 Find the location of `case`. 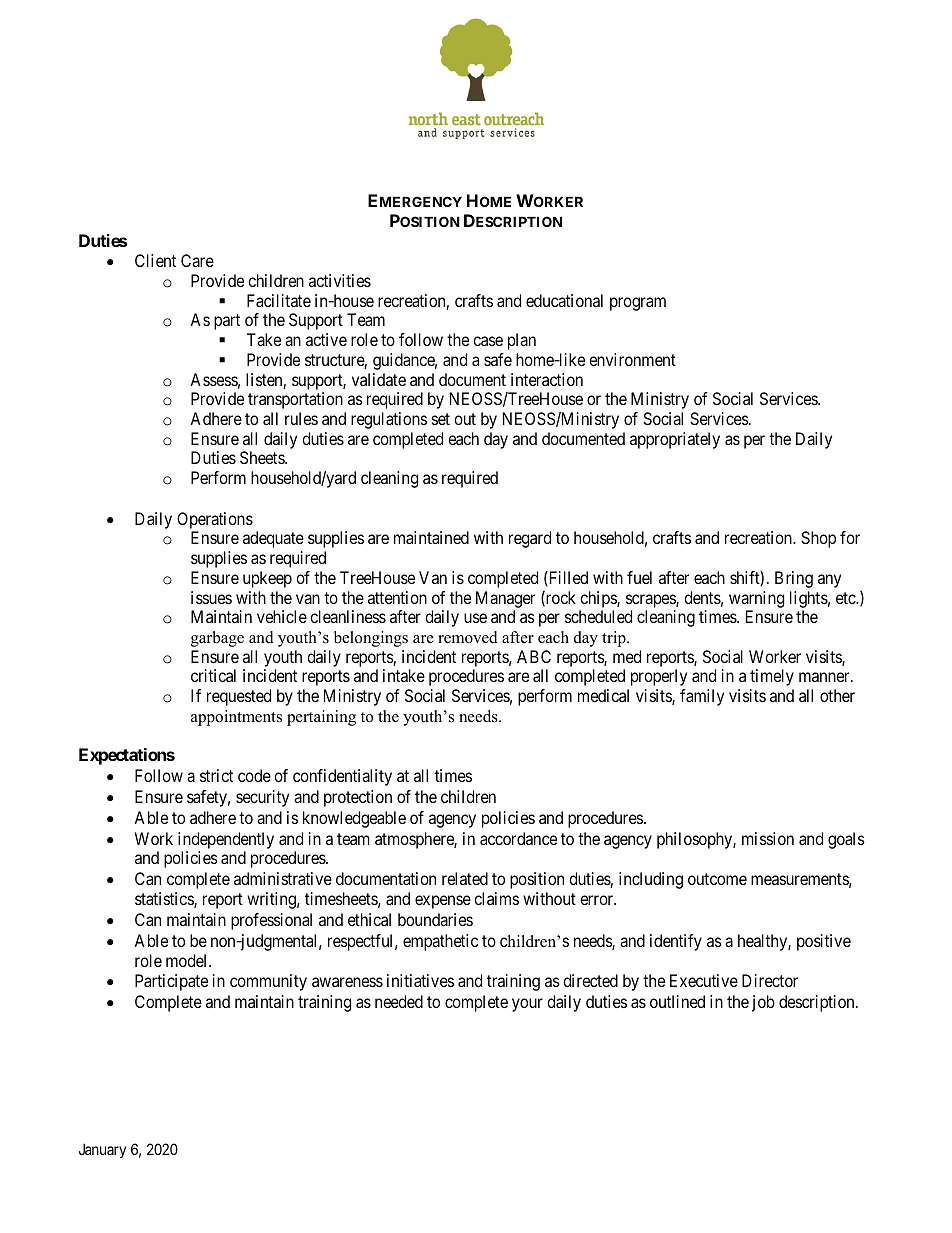

case is located at coordinates (488, 341).
